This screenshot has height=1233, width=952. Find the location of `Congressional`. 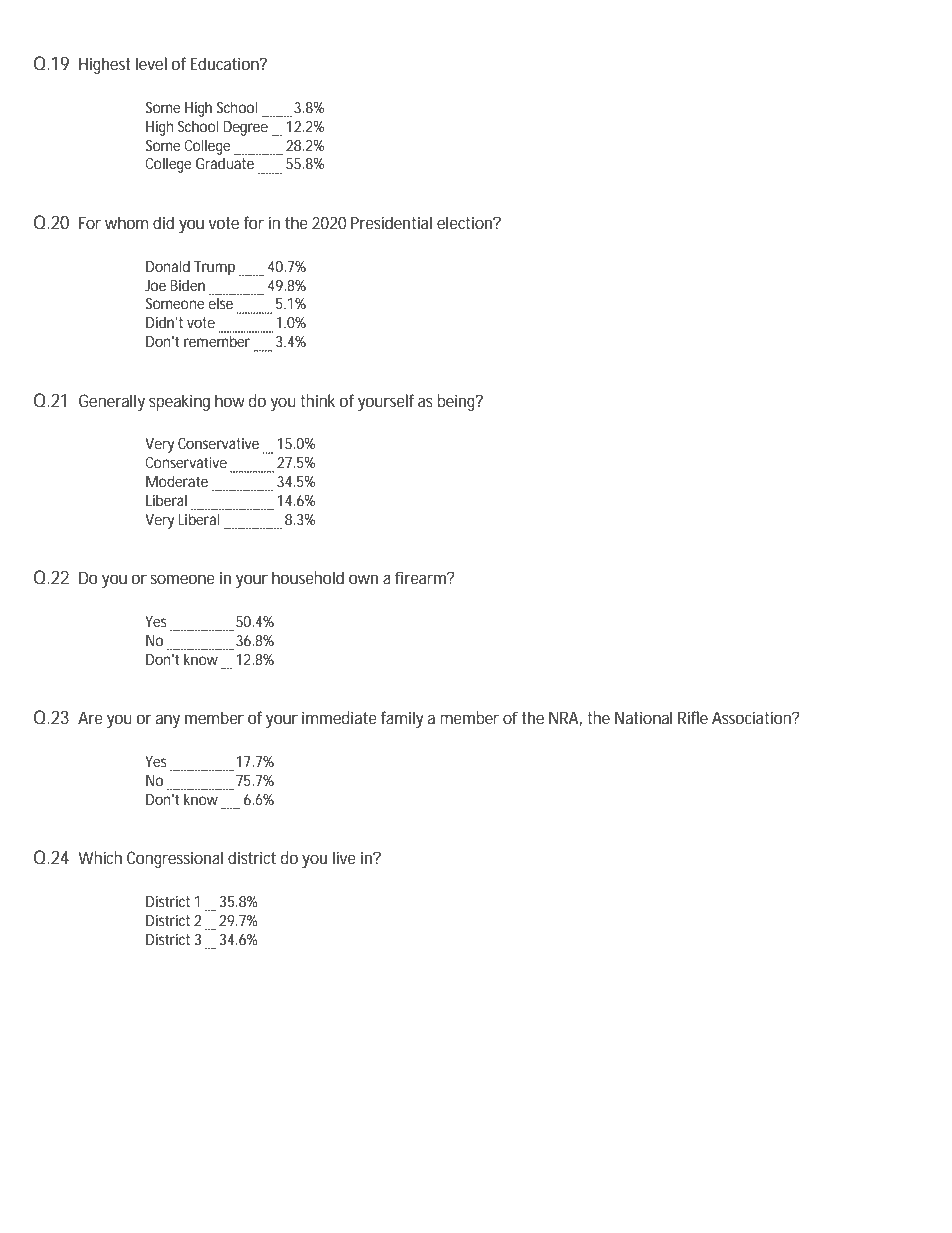

Congressional is located at coordinates (175, 859).
